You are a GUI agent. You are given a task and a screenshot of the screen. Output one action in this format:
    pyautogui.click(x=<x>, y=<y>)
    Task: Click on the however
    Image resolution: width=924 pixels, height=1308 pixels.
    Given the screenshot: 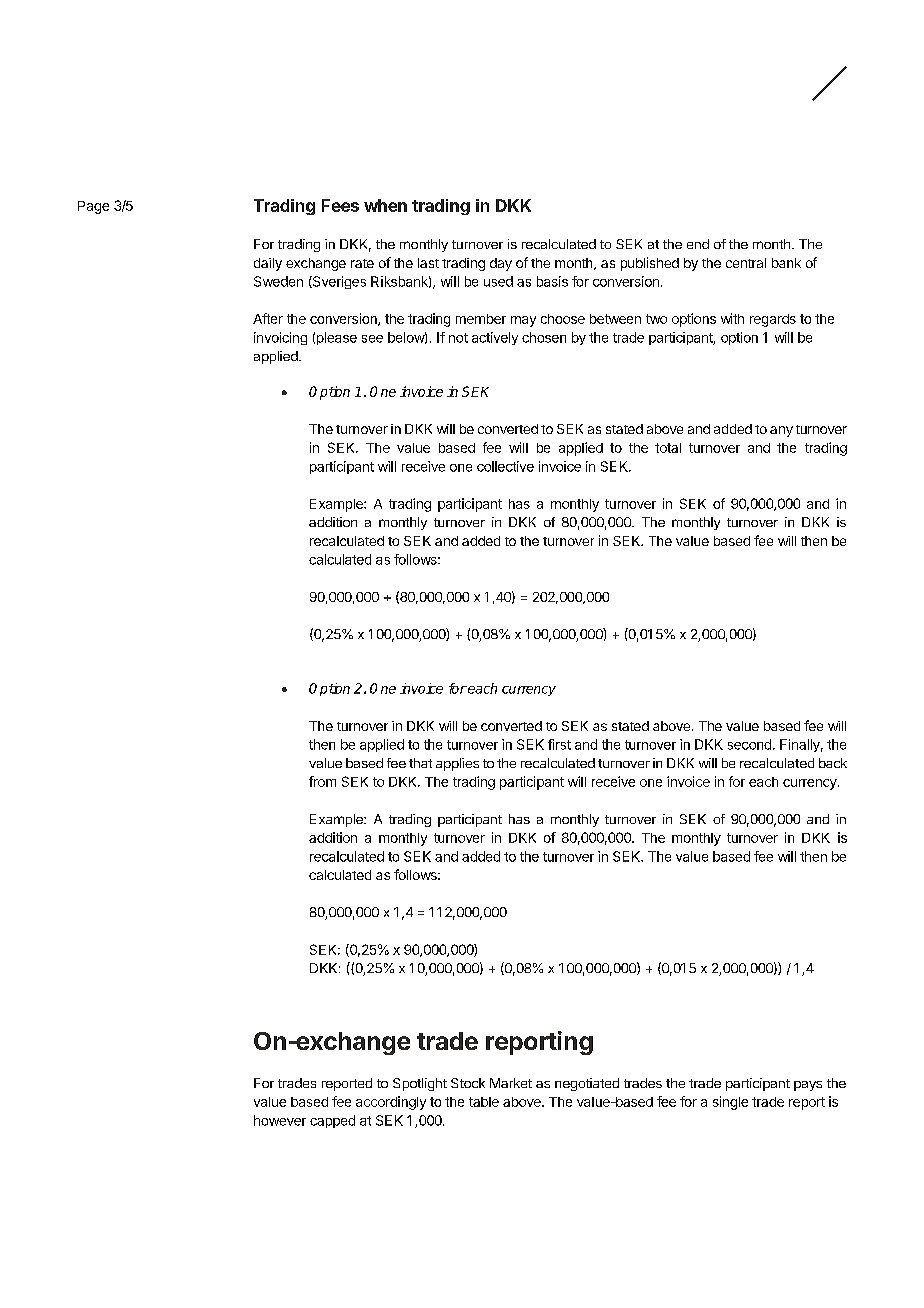 What is the action you would take?
    pyautogui.click(x=280, y=1120)
